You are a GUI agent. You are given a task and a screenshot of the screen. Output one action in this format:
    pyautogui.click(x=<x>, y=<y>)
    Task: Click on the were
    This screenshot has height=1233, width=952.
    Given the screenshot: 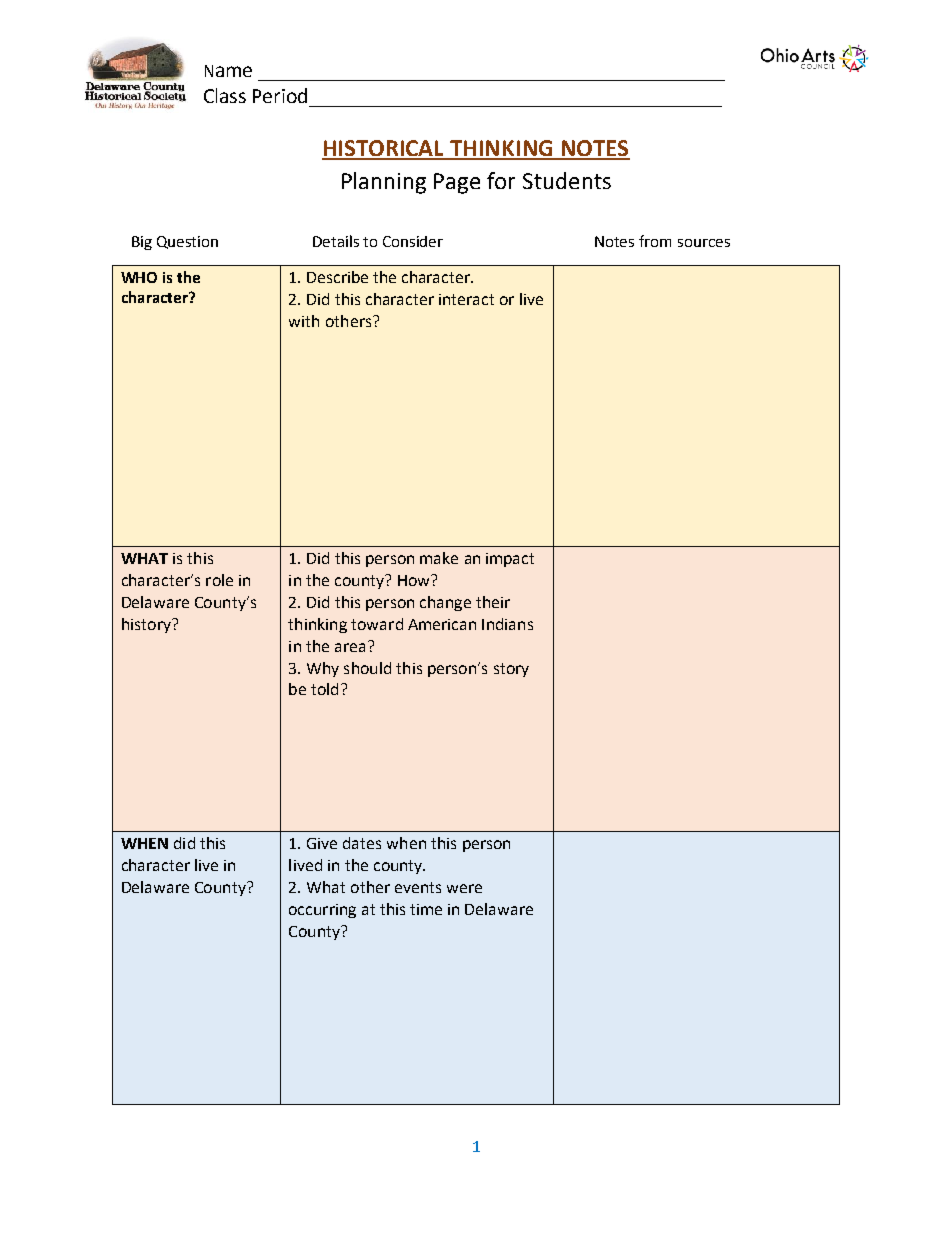 What is the action you would take?
    pyautogui.click(x=464, y=888)
